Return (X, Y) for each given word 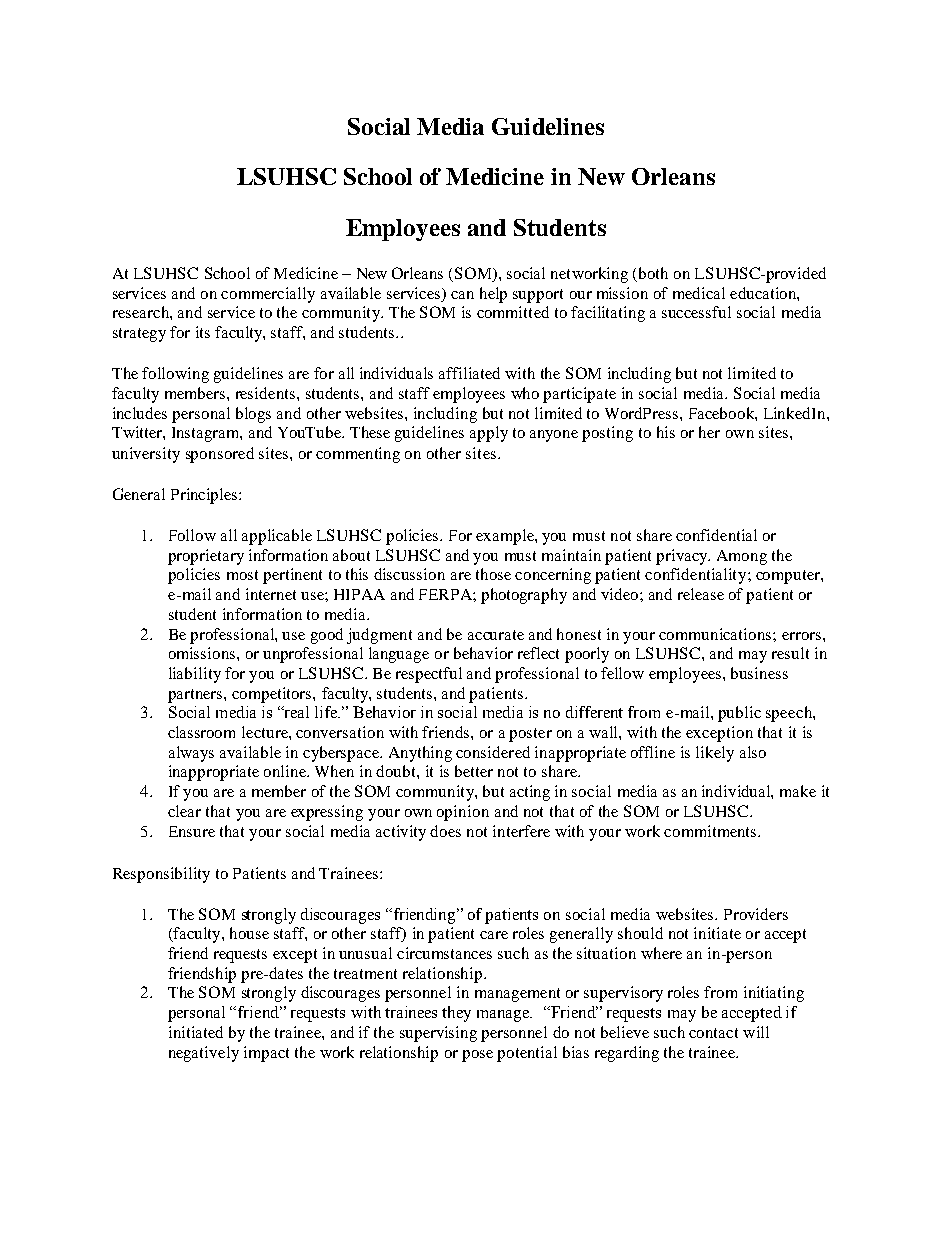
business (759, 673)
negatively (204, 1054)
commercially (268, 295)
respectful (429, 675)
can (462, 295)
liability (195, 675)
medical (699, 293)
